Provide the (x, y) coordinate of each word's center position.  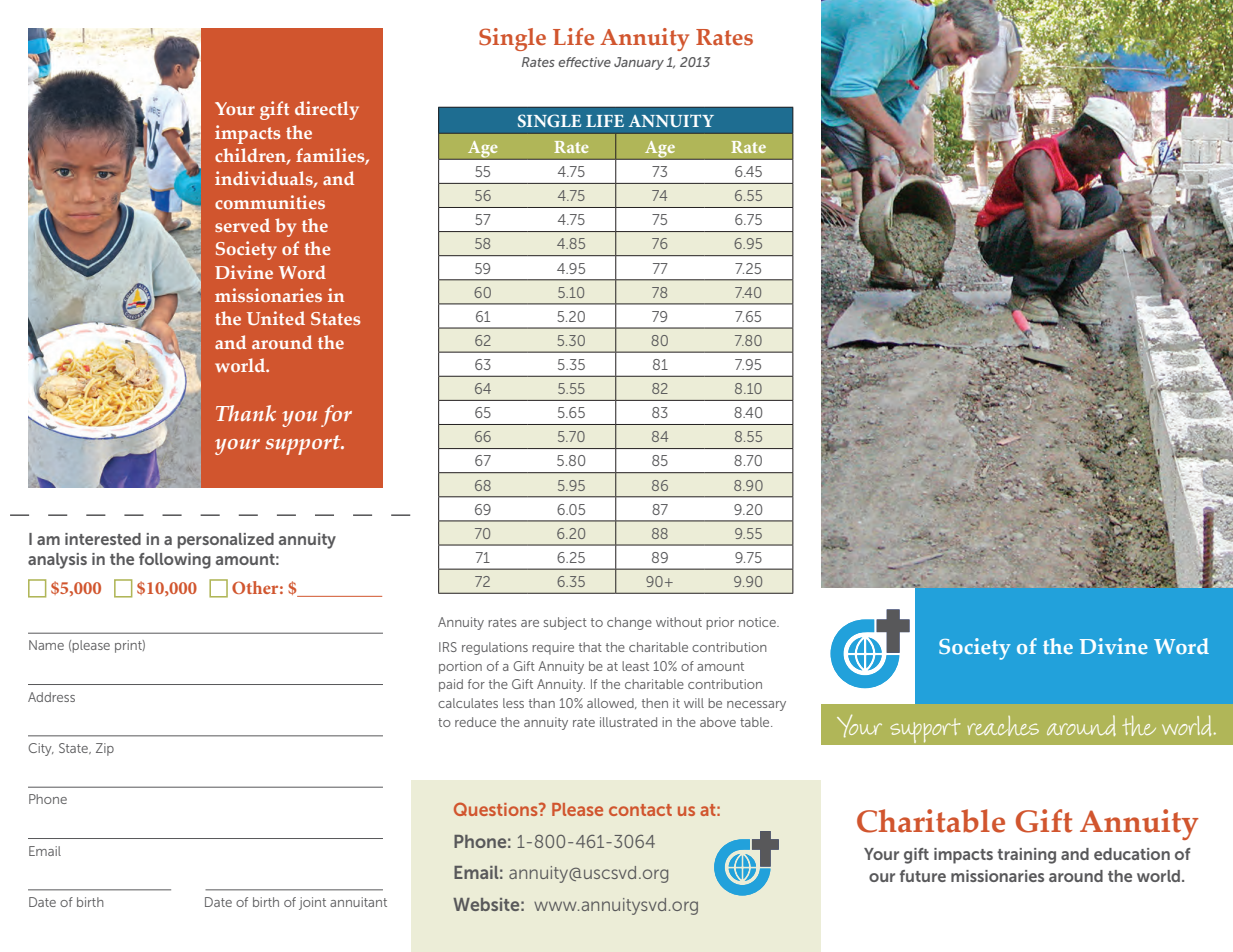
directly (327, 110)
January (639, 63)
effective (584, 62)
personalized (226, 541)
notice (758, 622)
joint (312, 903)
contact (640, 810)
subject (565, 623)
